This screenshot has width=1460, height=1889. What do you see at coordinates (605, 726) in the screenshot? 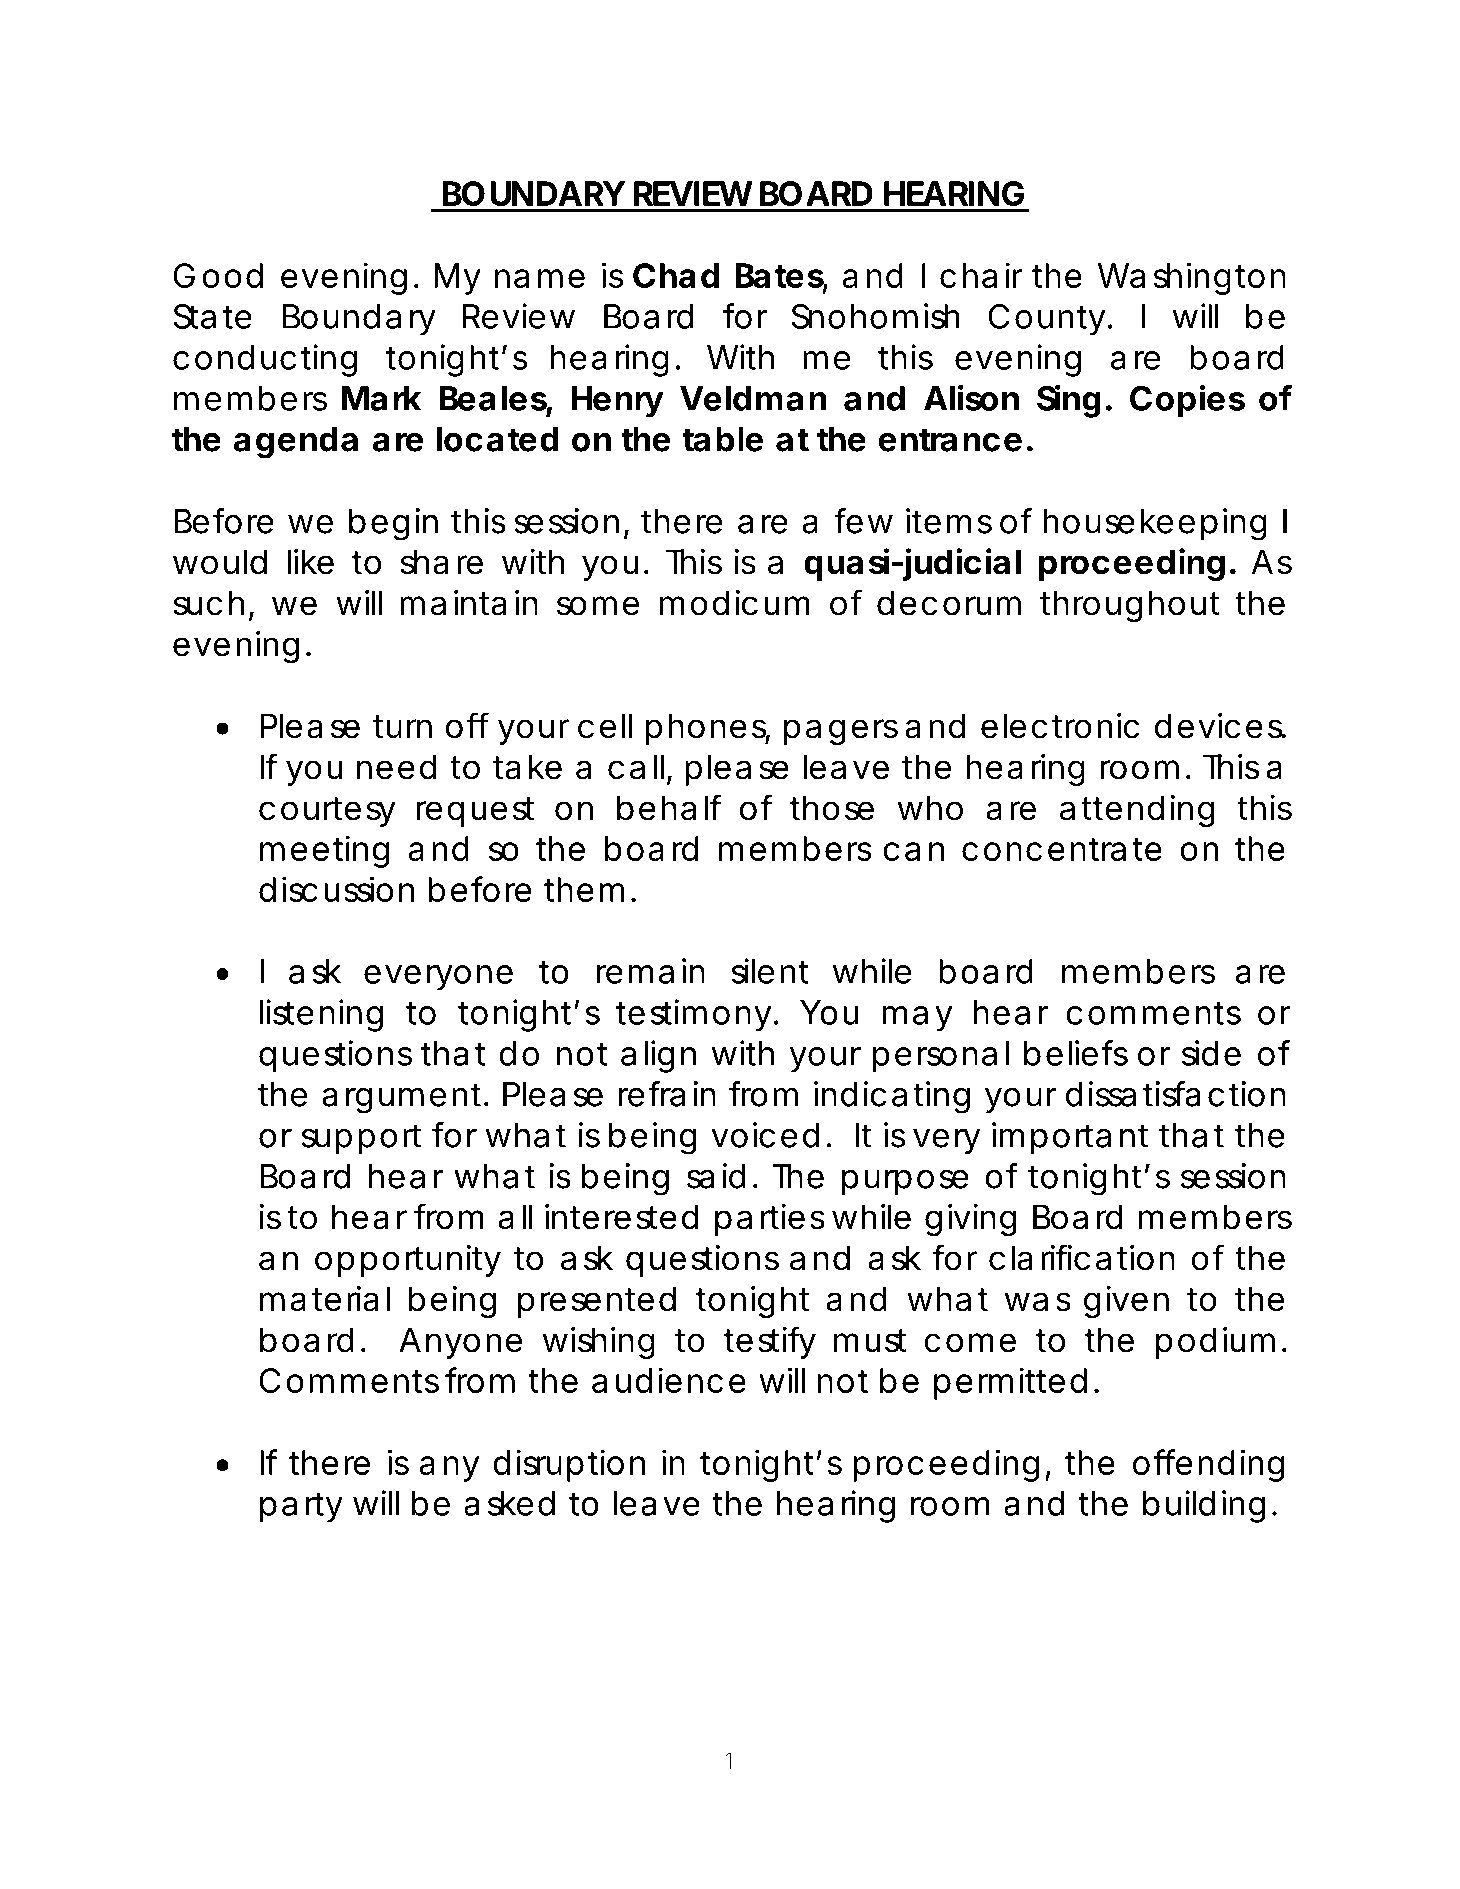
I see `cell` at bounding box center [605, 726].
